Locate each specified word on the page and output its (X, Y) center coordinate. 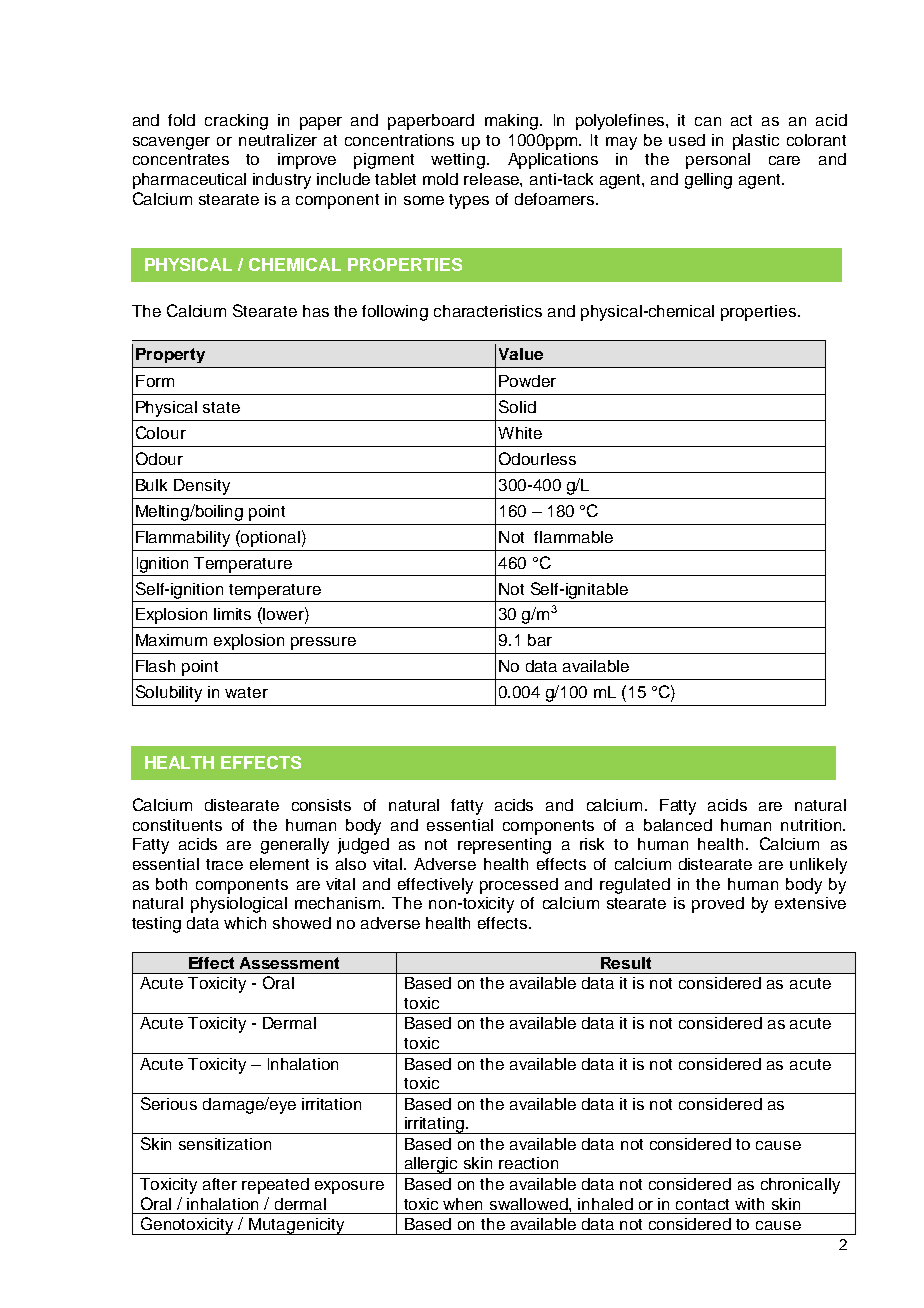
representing (504, 846)
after (220, 1184)
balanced (678, 825)
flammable (573, 537)
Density (202, 487)
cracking (236, 122)
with (749, 1204)
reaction (528, 1163)
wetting (458, 161)
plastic (756, 142)
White (520, 433)
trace (224, 864)
